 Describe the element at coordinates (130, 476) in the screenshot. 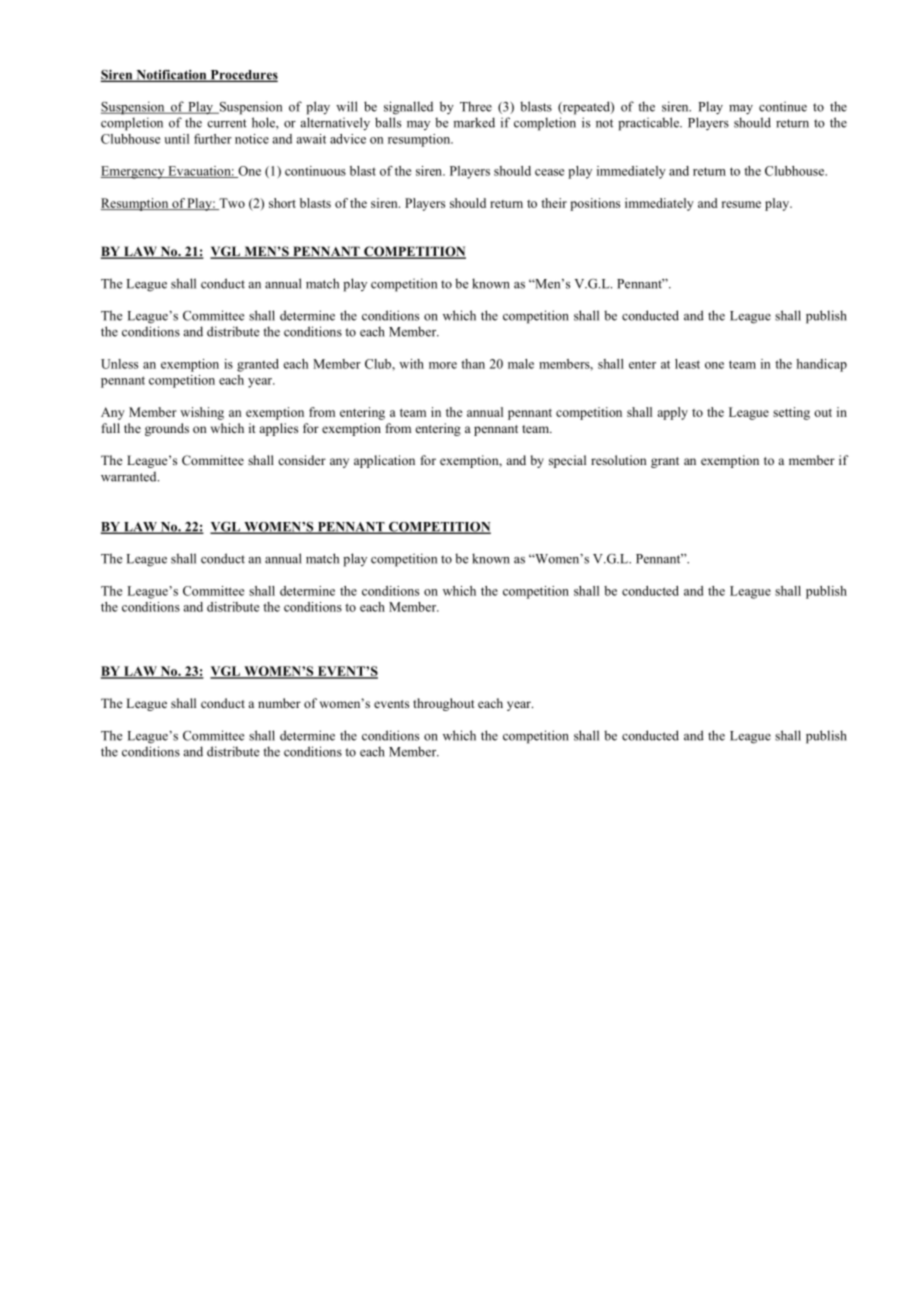

I see `warranted` at that location.
